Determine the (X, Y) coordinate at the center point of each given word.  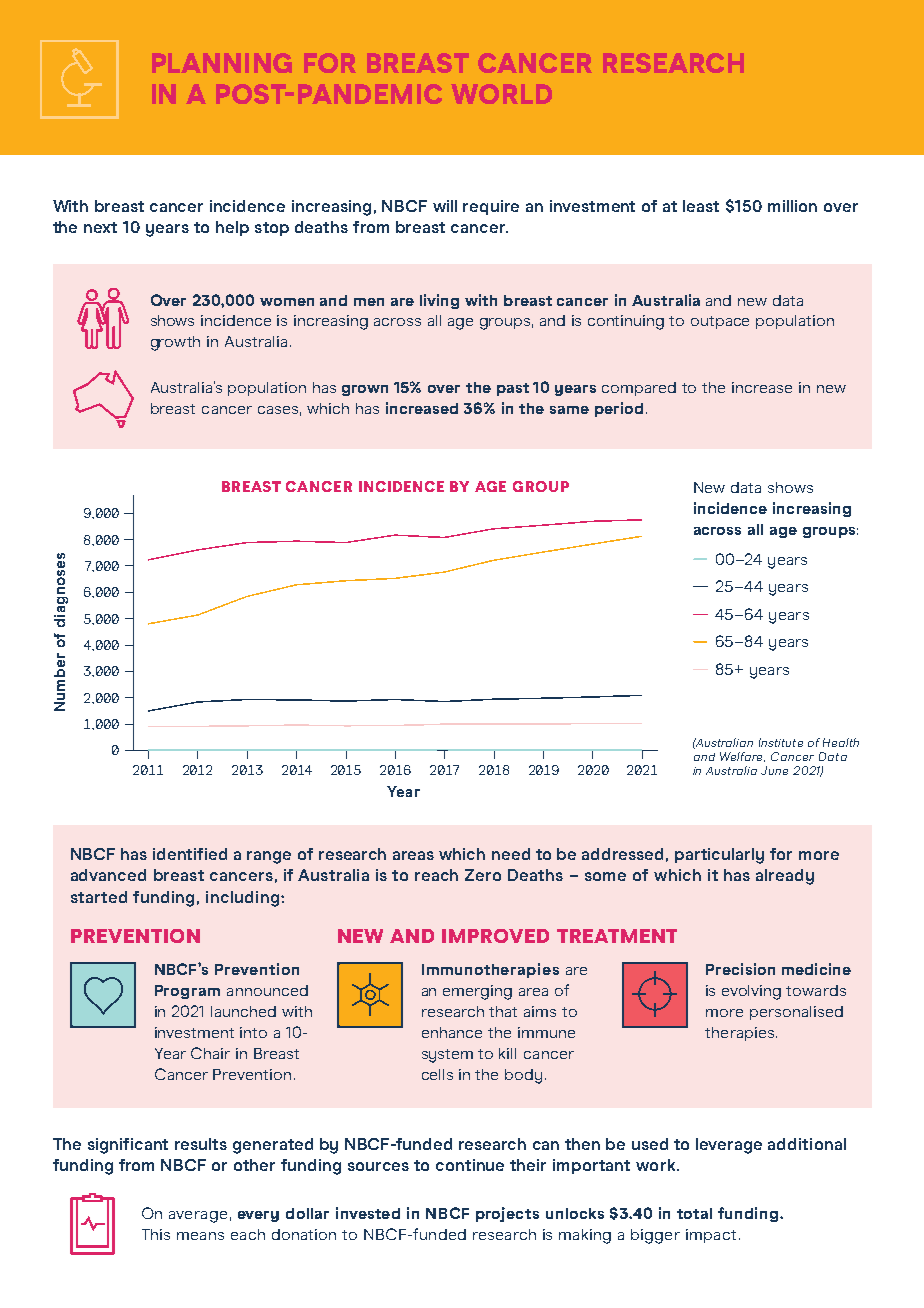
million (792, 206)
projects (507, 1214)
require (491, 207)
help (232, 228)
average (198, 1217)
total (694, 1213)
